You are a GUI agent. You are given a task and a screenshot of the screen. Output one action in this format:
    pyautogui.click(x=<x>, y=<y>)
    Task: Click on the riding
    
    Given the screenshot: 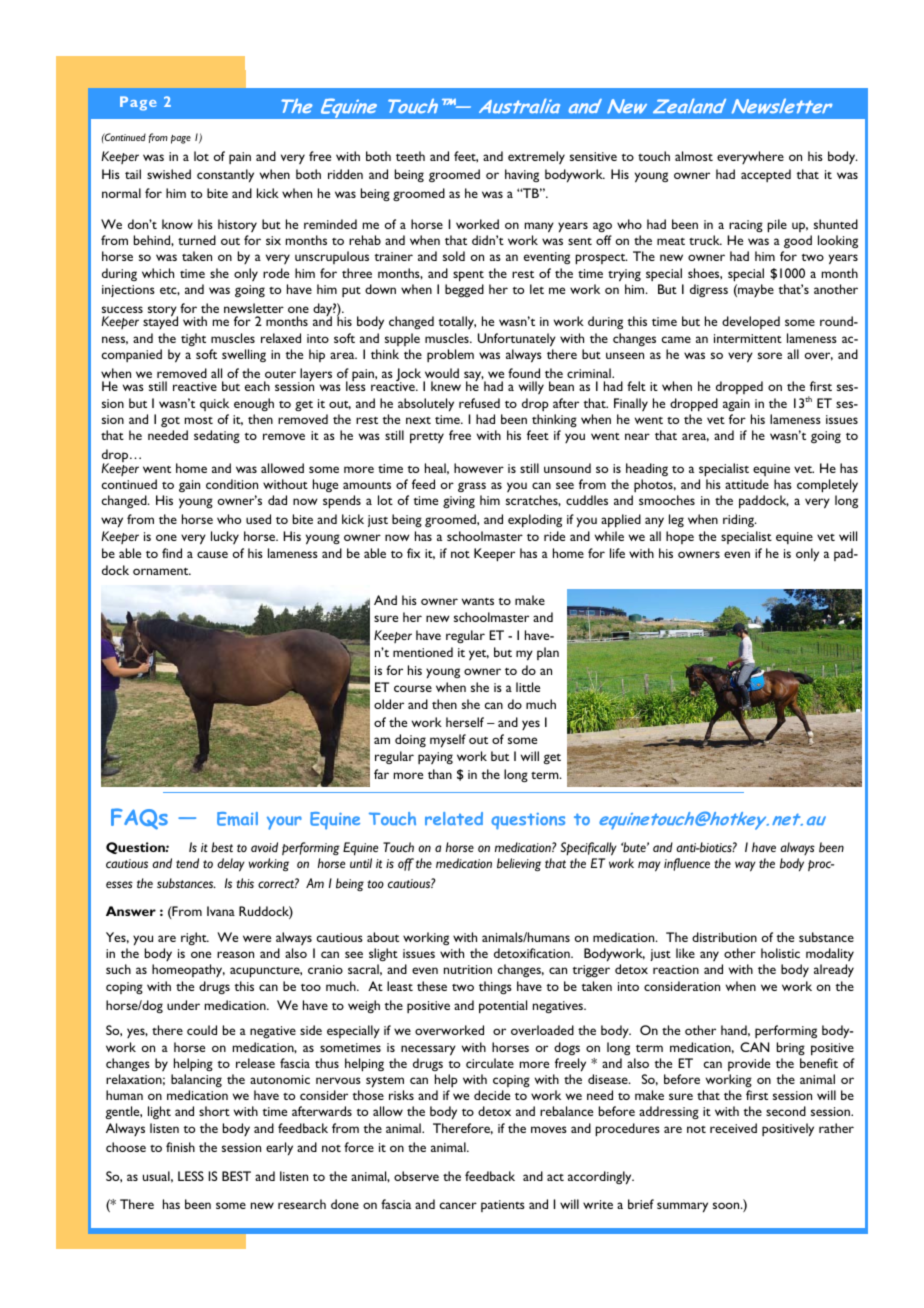 What is the action you would take?
    pyautogui.click(x=739, y=520)
